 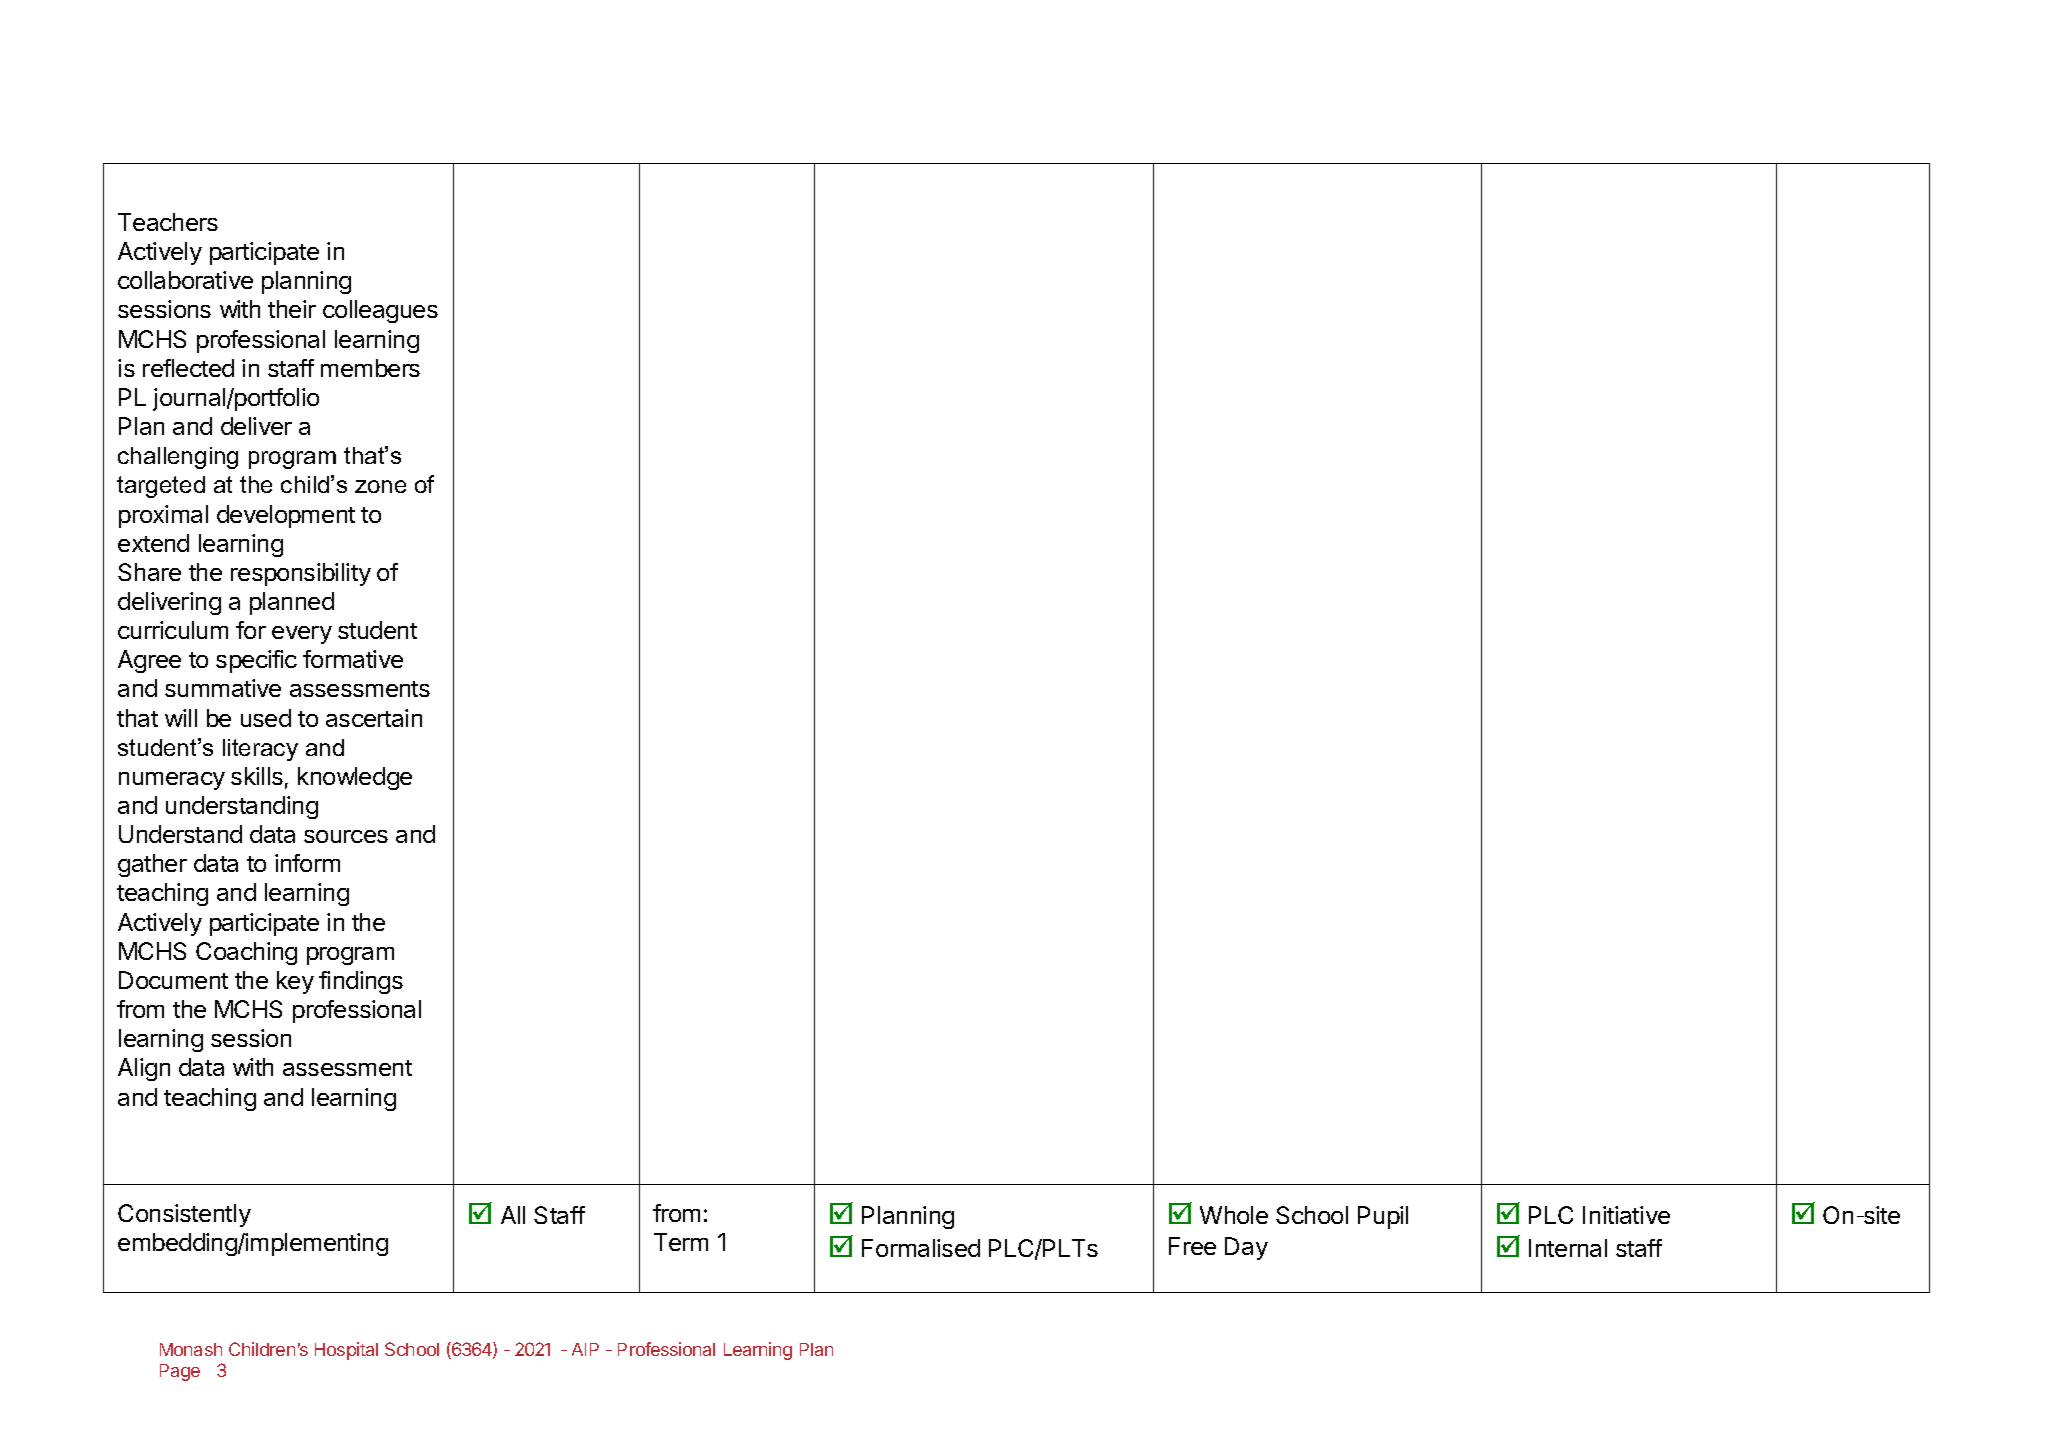 What do you see at coordinates (1626, 1215) in the image?
I see `Initiative` at bounding box center [1626, 1215].
